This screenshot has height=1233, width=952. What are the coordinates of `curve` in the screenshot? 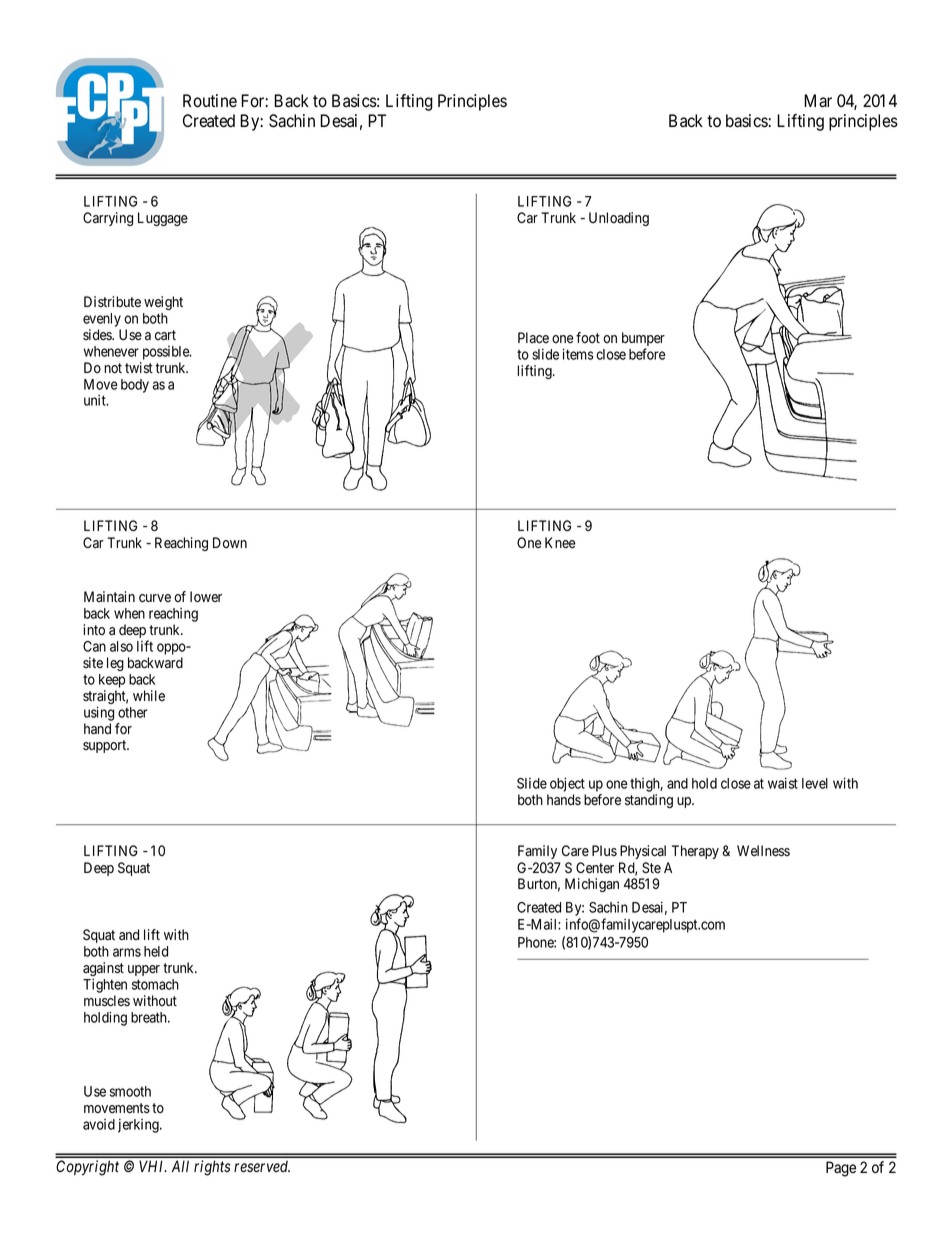 It's located at (155, 598).
